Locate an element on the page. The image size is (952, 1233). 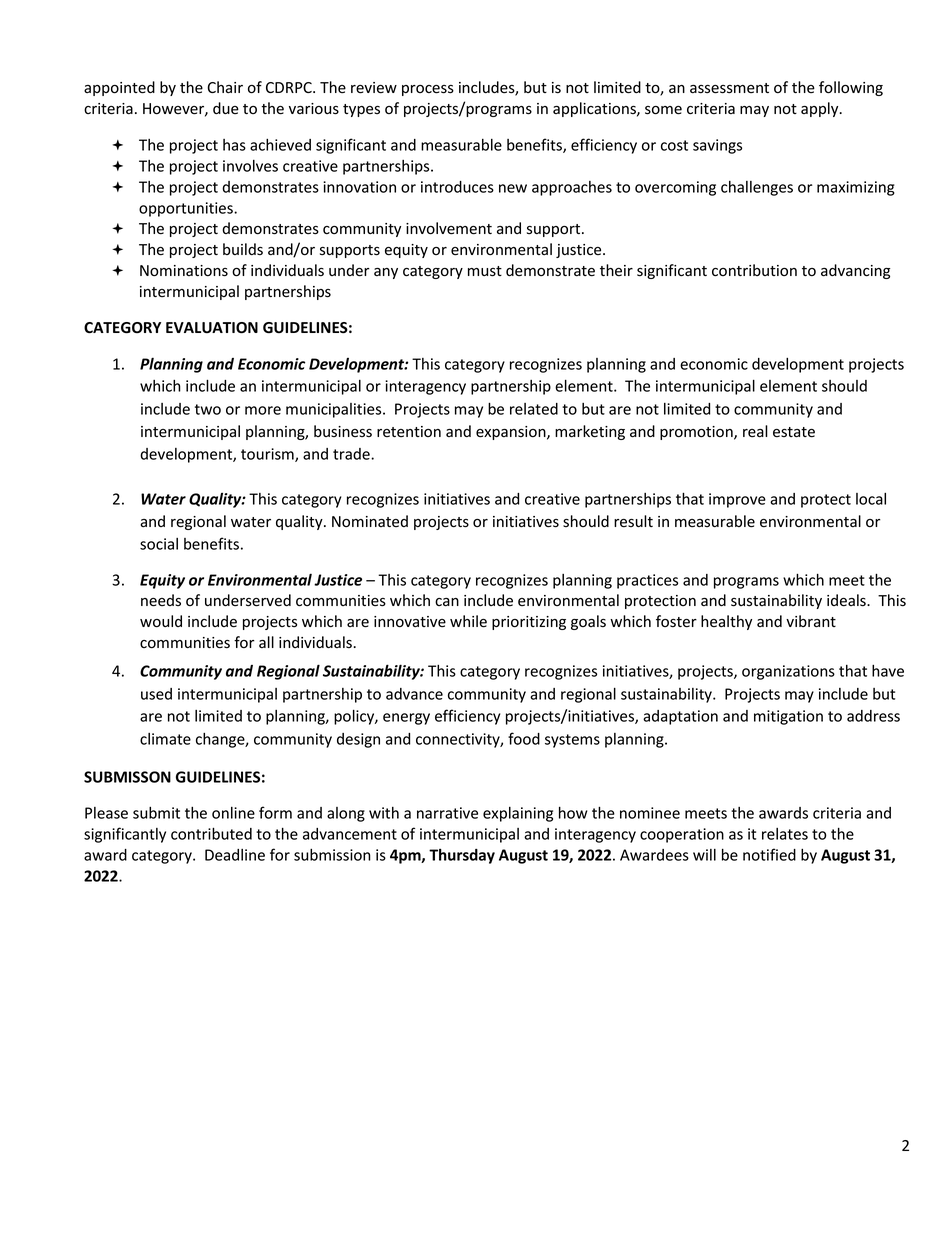
process is located at coordinates (428, 90).
